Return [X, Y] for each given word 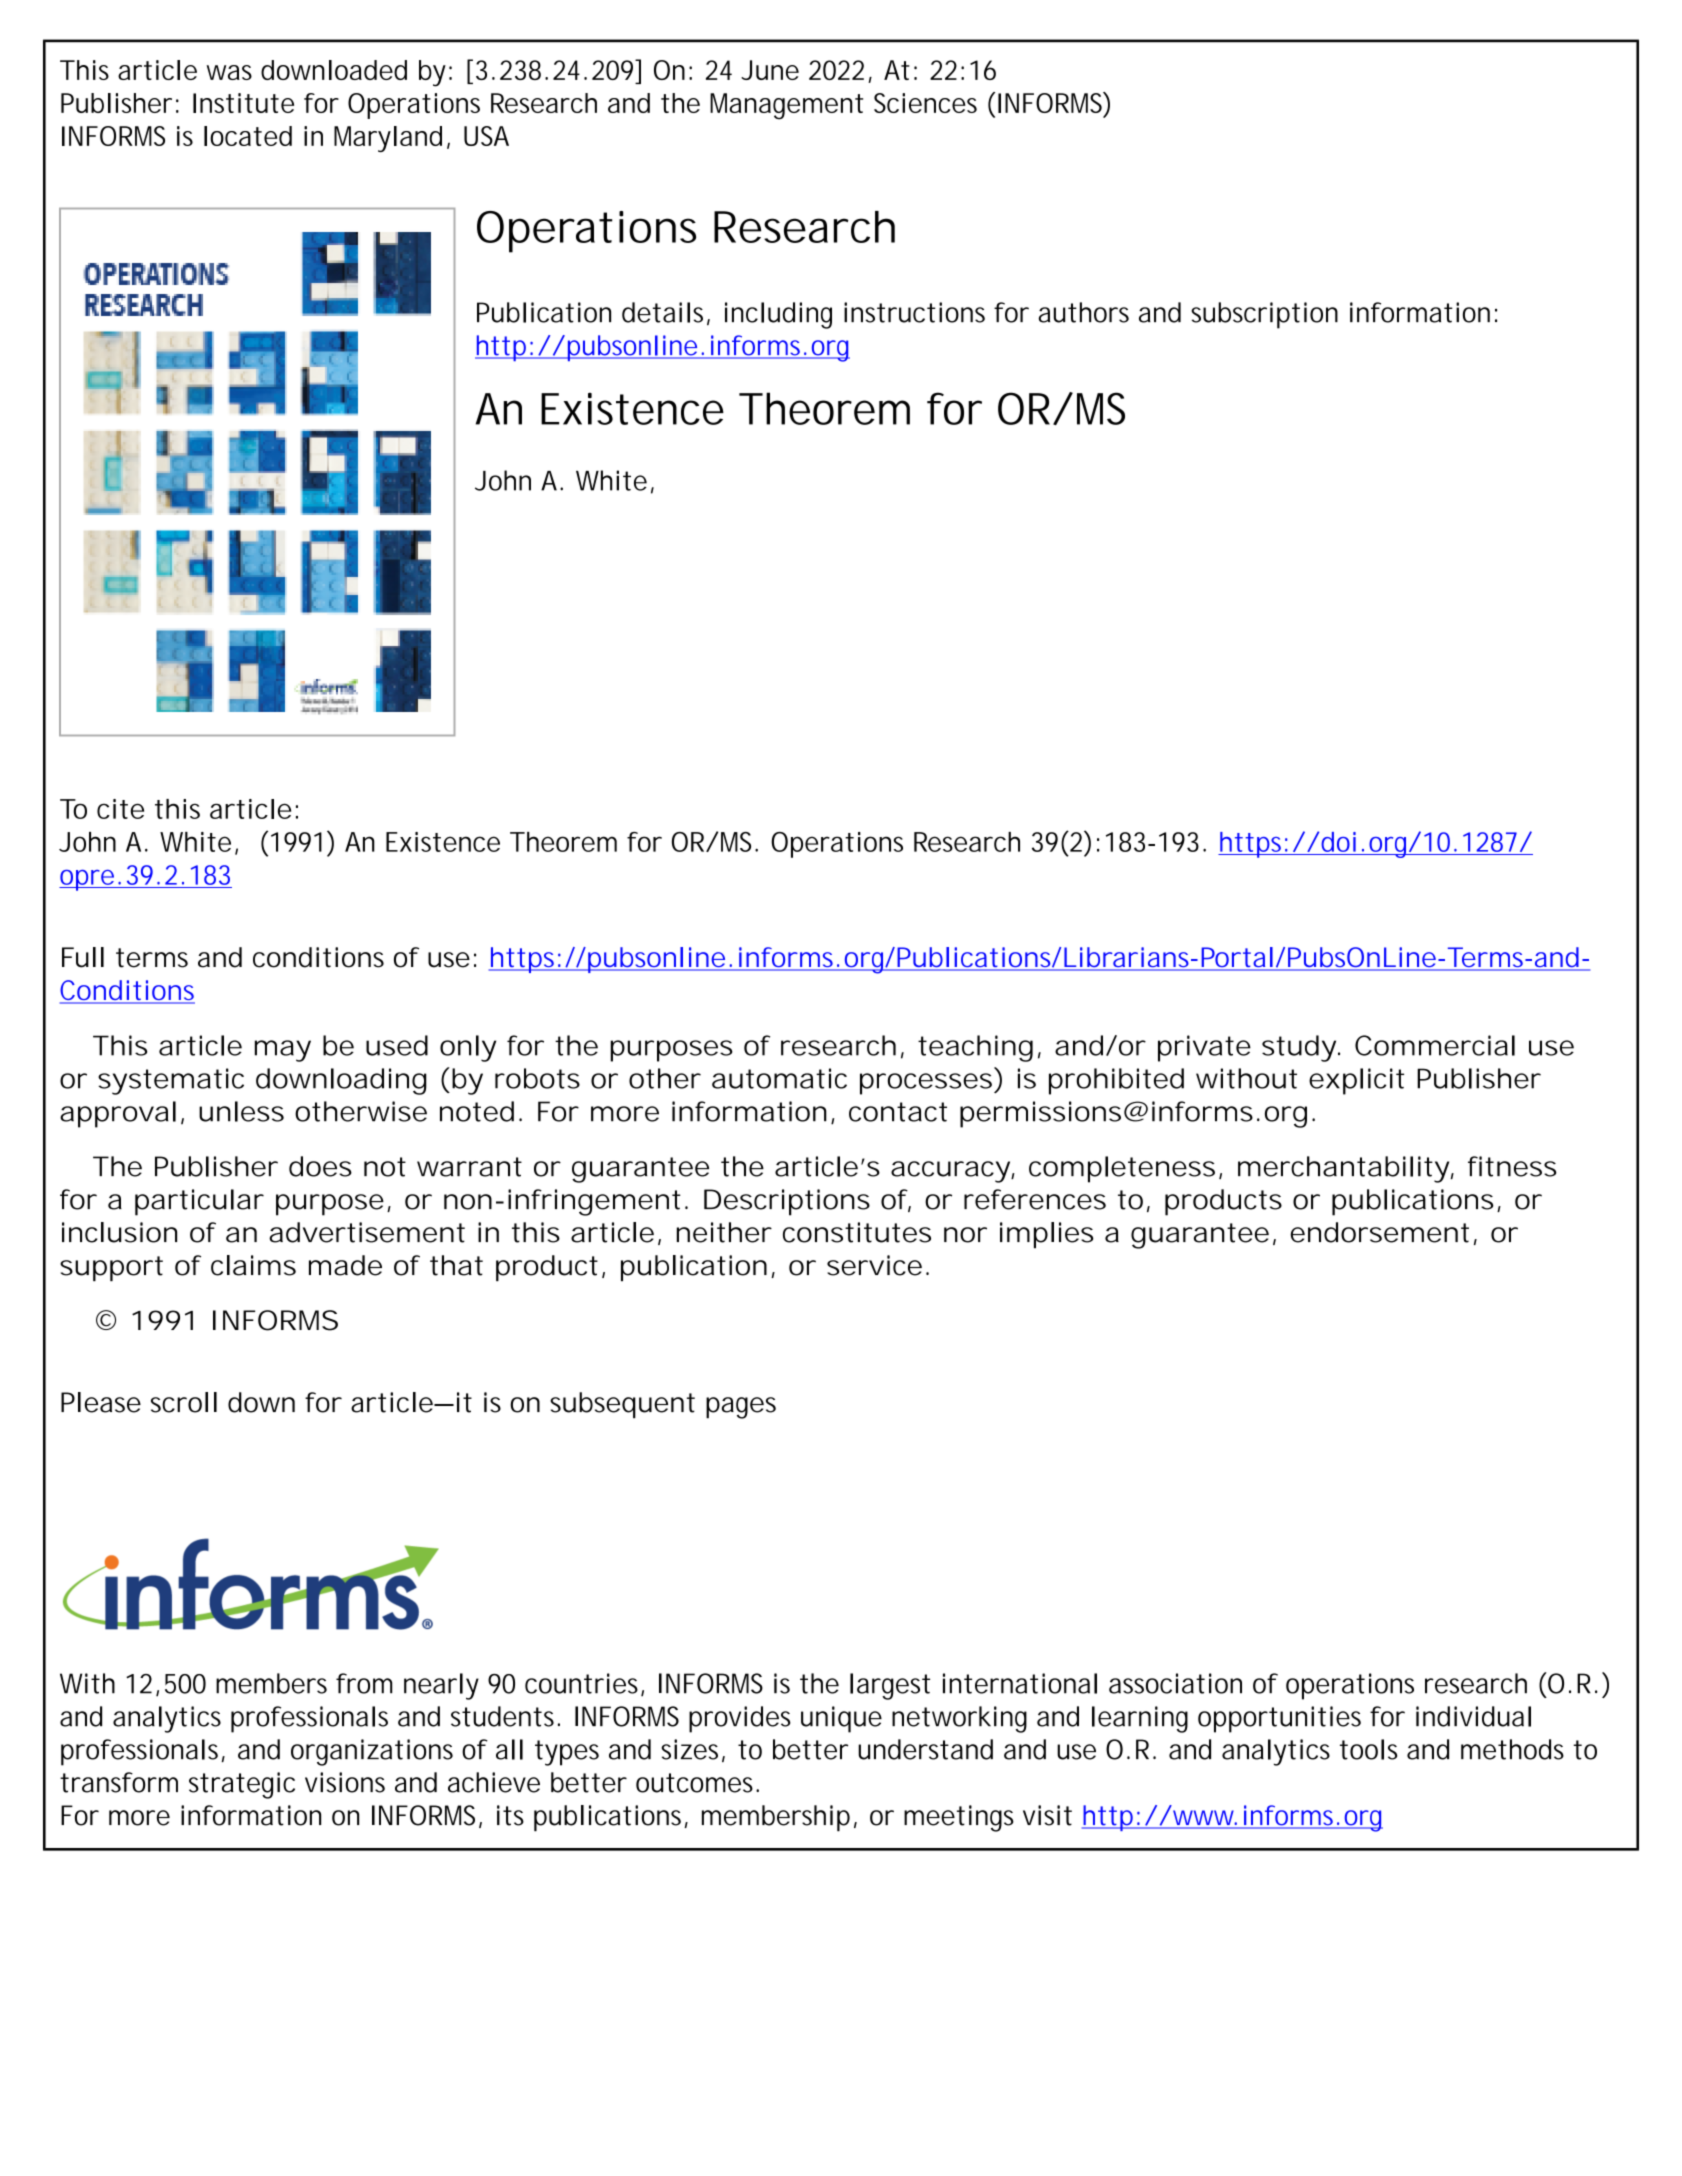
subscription [1264, 315]
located [248, 136]
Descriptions [787, 1202]
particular [199, 1202]
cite [120, 809]
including [778, 315]
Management [786, 106]
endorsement [1379, 1232]
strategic [242, 1785]
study [1299, 1048]
